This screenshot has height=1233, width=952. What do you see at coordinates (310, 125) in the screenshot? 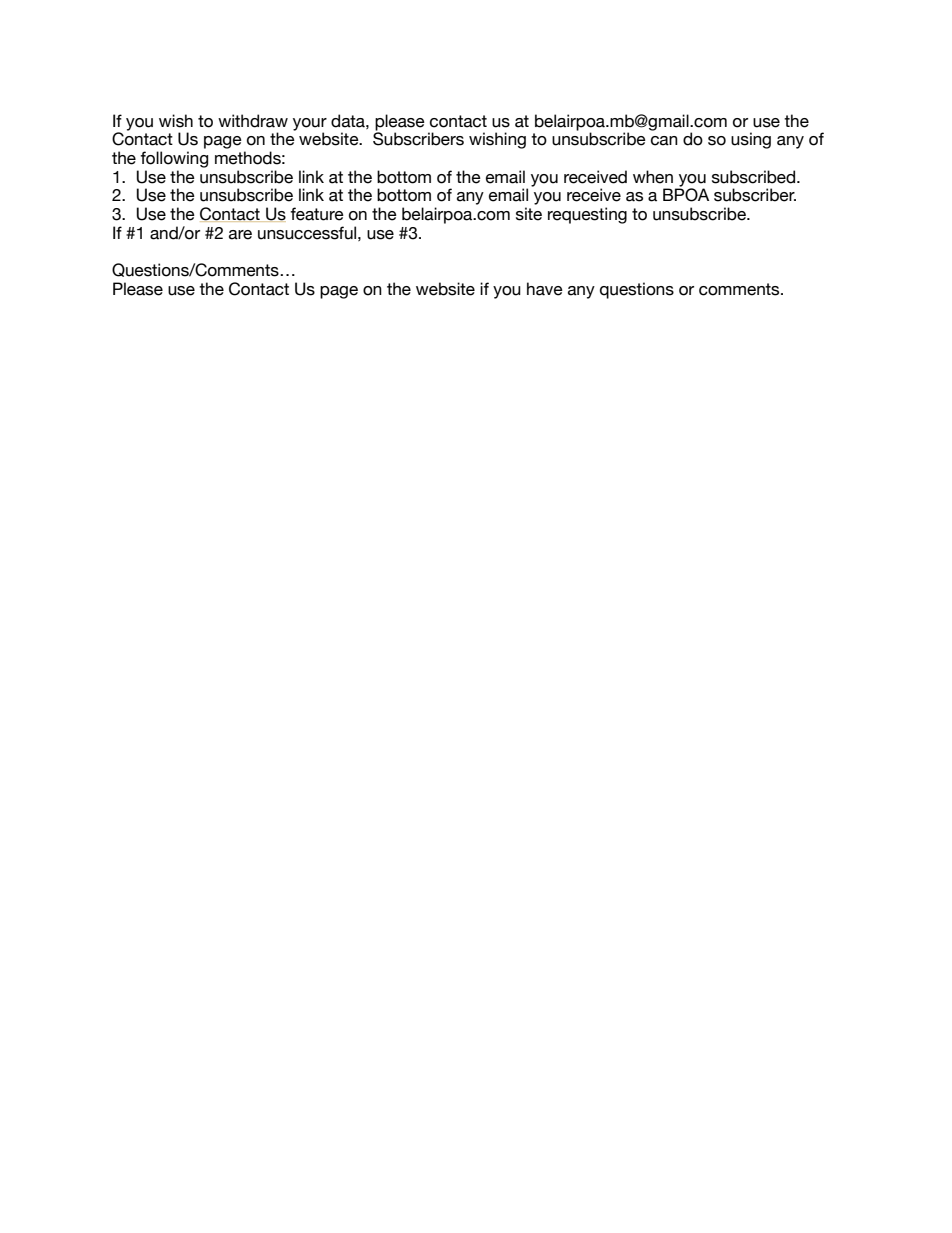
I see `your` at bounding box center [310, 125].
